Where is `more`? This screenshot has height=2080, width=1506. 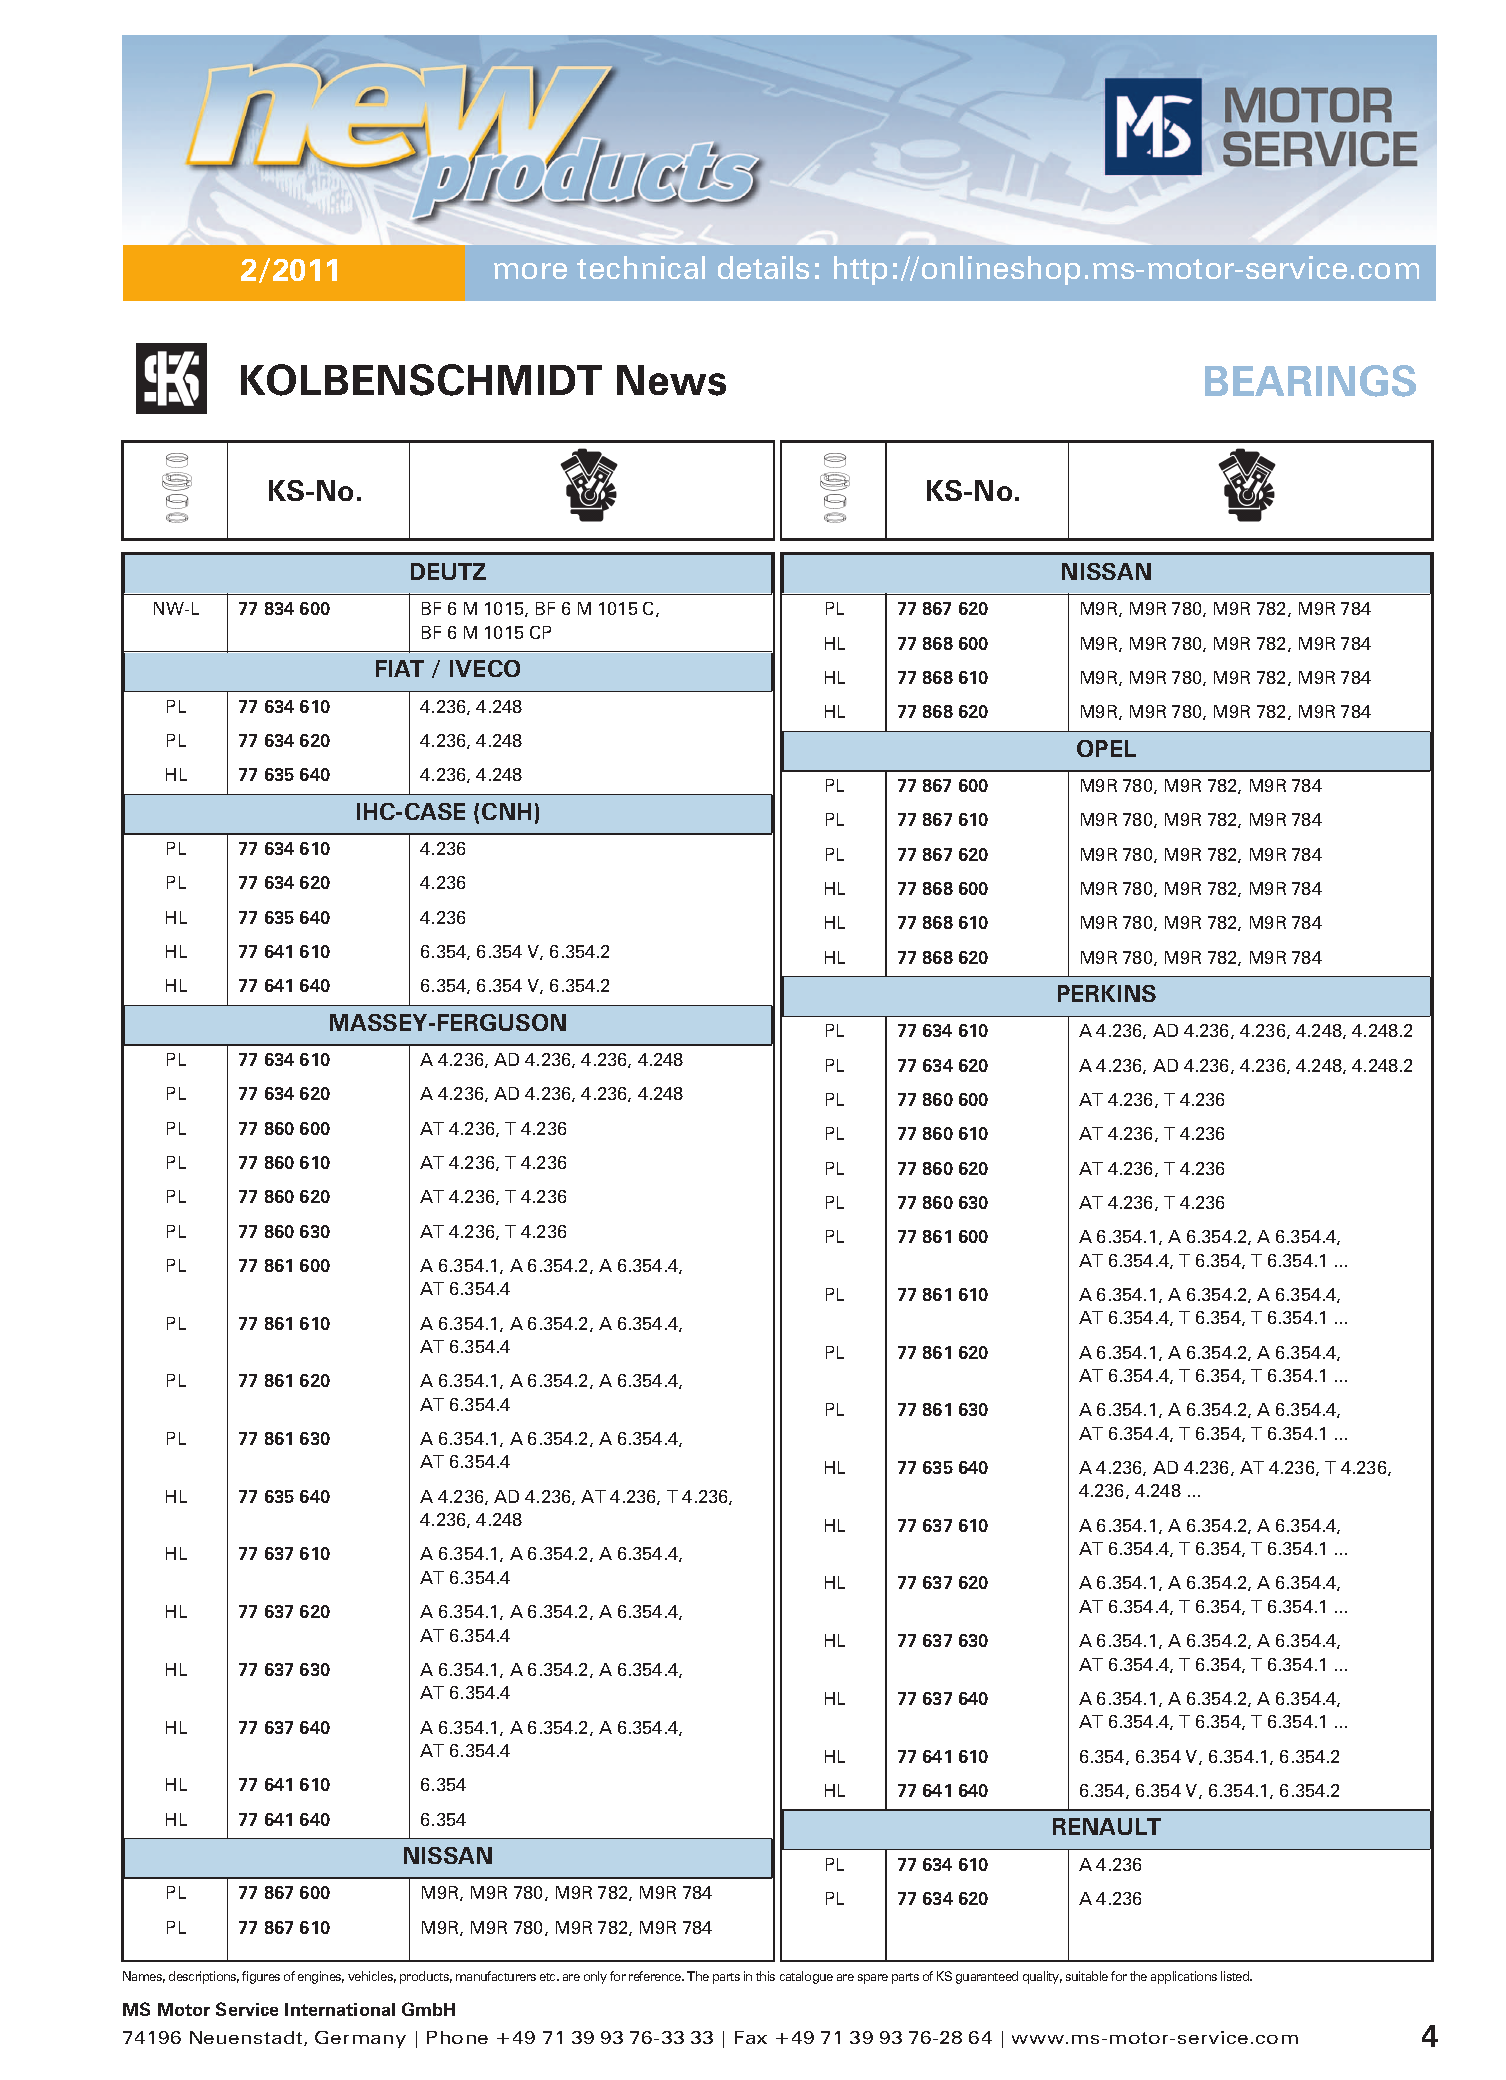 more is located at coordinates (530, 271).
